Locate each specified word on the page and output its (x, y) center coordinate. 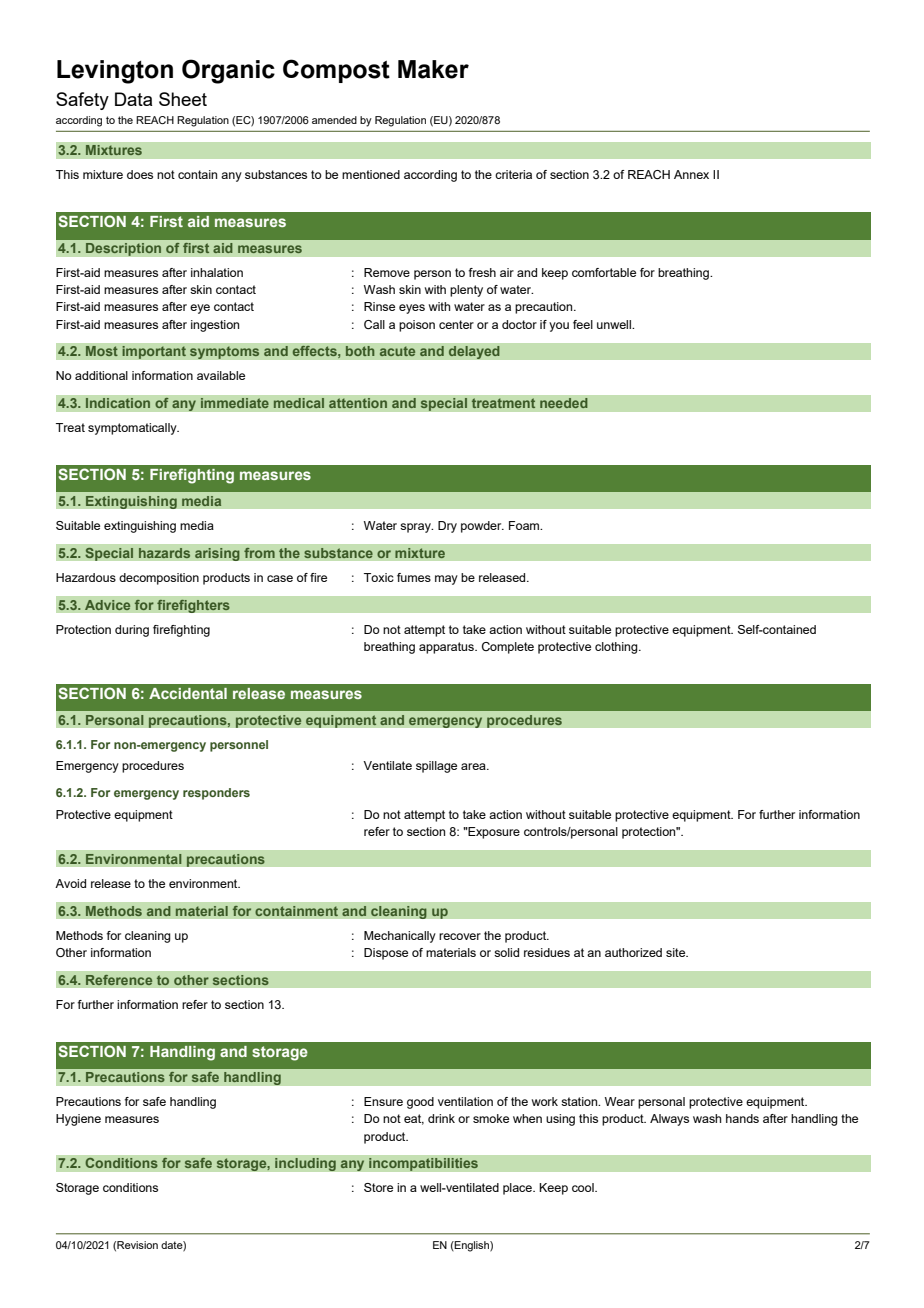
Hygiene (78, 1120)
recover (460, 936)
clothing (617, 648)
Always (669, 1120)
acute (397, 351)
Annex (691, 174)
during (132, 631)
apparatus (447, 648)
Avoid (70, 883)
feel (583, 324)
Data (133, 99)
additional (101, 375)
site (677, 952)
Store (378, 1187)
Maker (433, 69)
